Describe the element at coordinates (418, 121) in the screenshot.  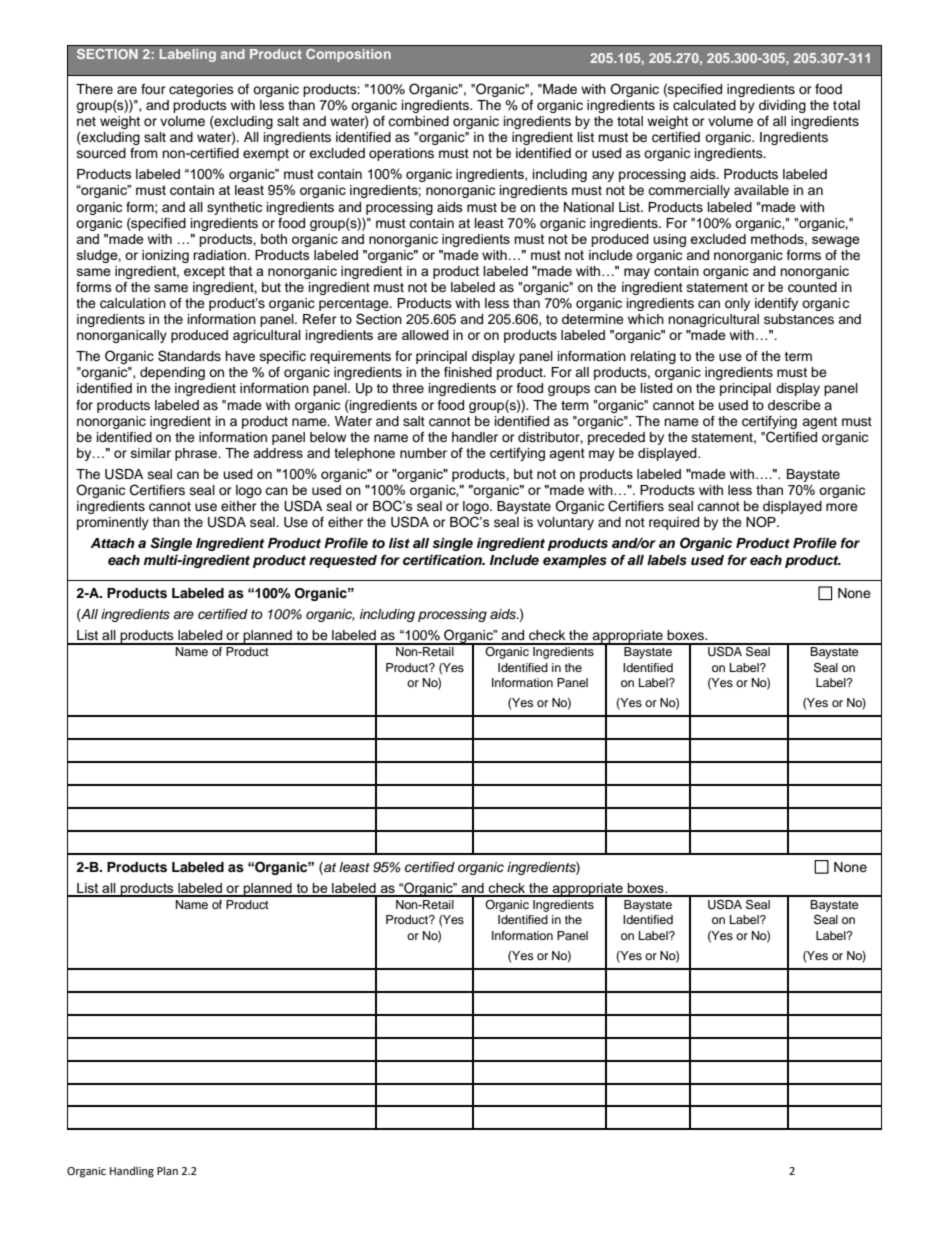
I see `combined` at that location.
